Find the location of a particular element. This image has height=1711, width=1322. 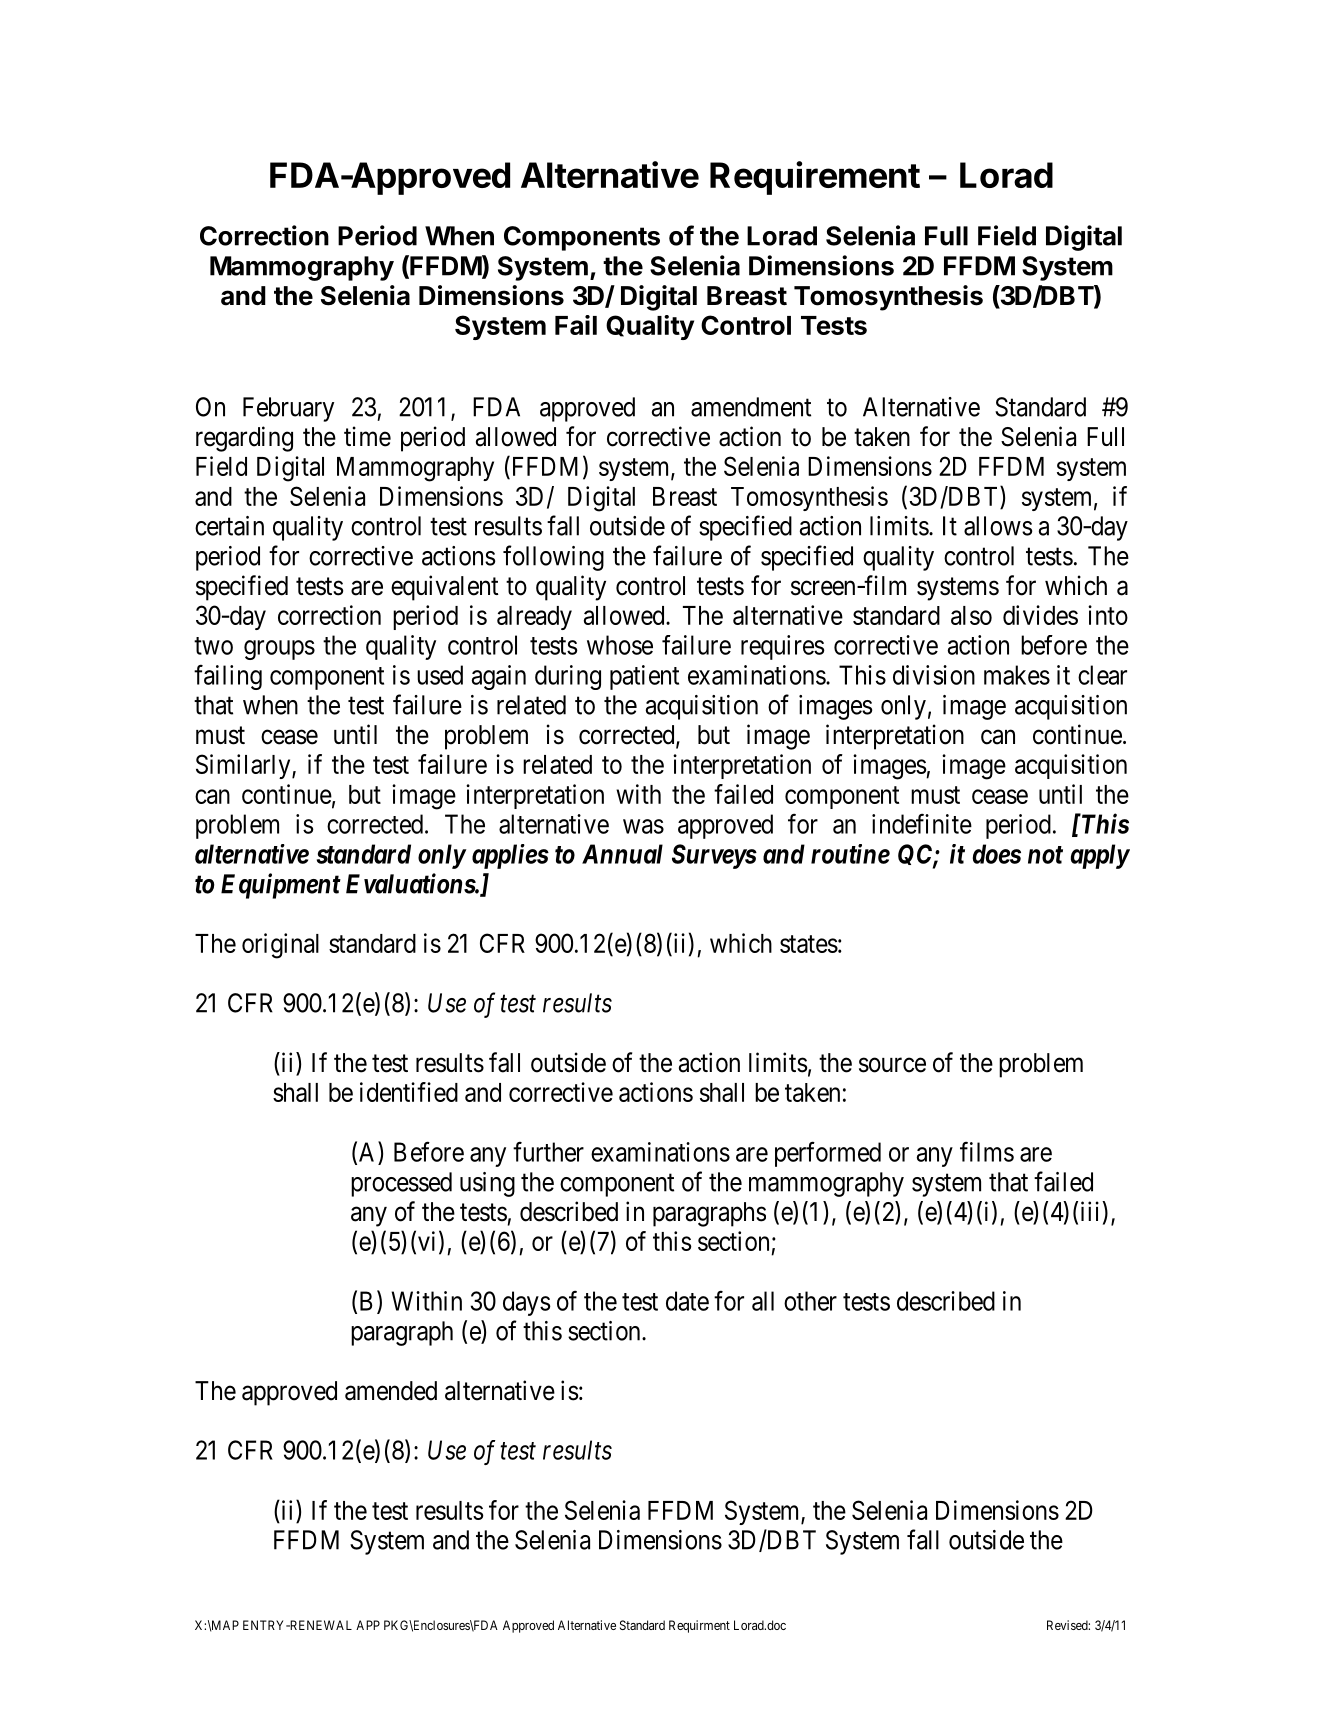

states is located at coordinates (809, 944).
